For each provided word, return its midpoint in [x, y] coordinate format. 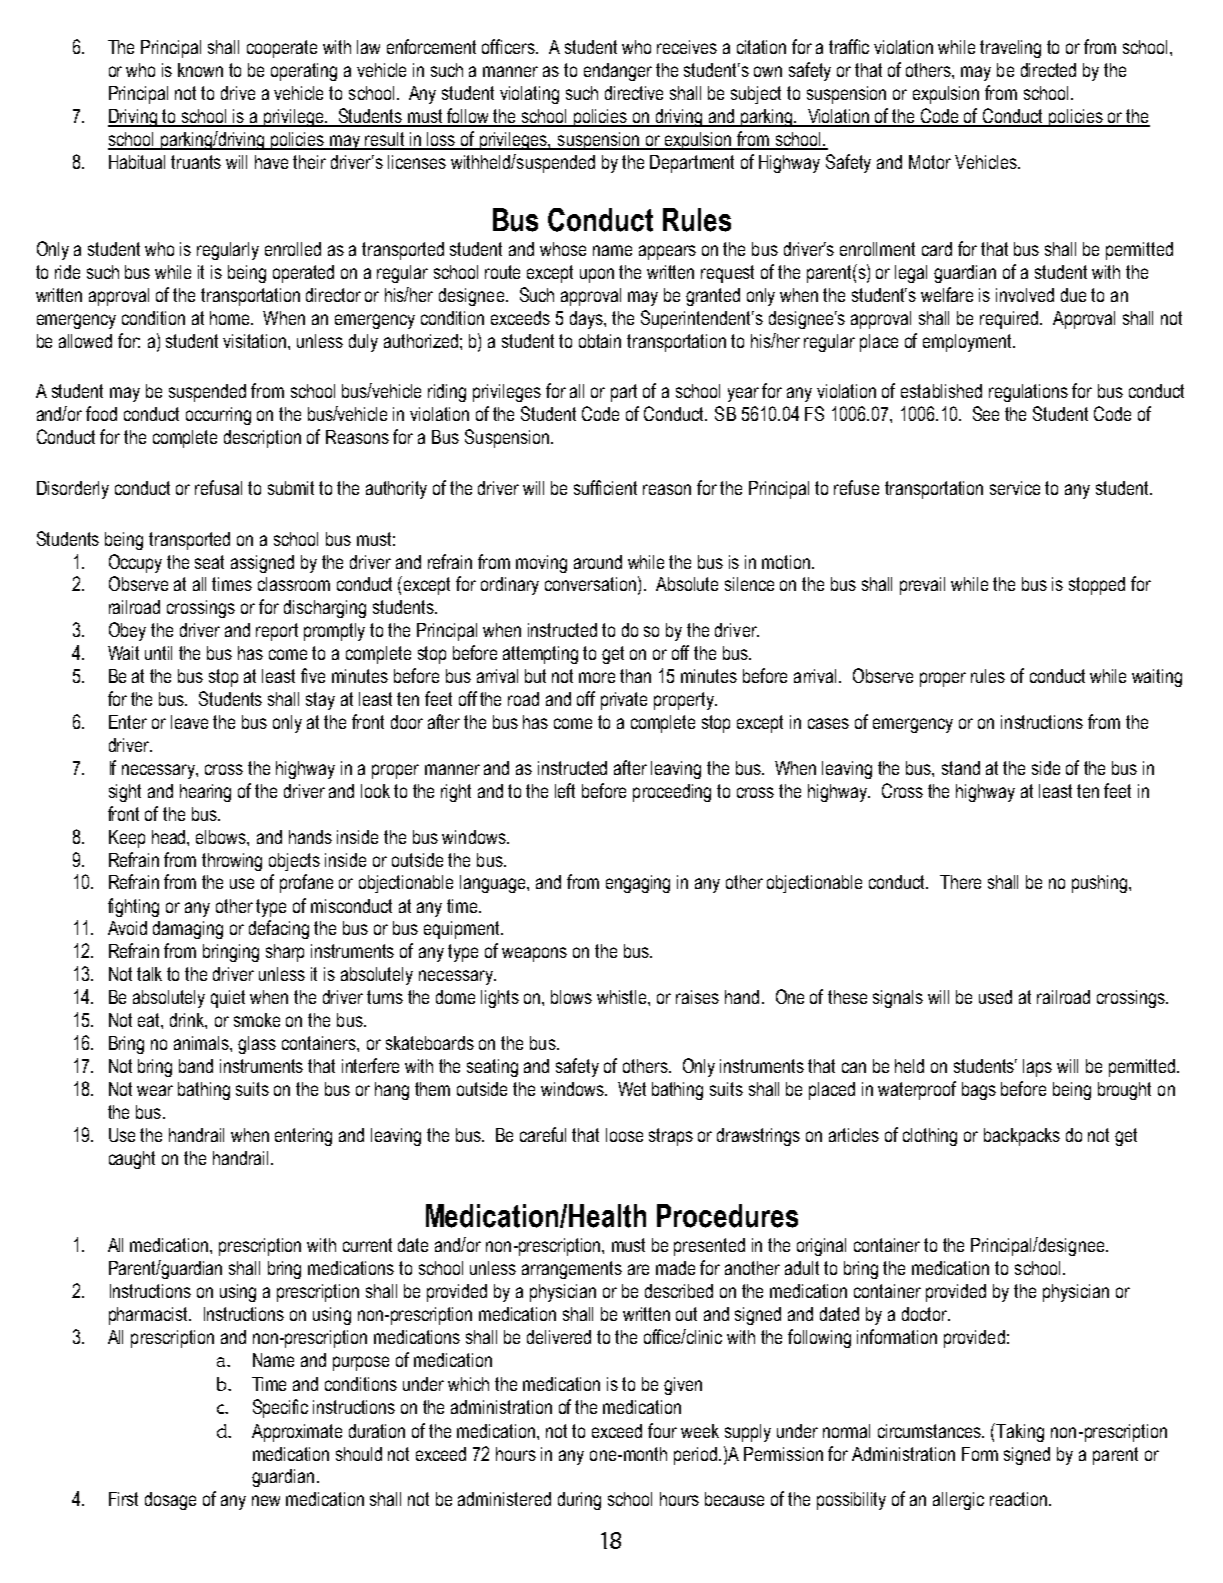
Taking [1020, 1433]
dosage [170, 1501]
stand [961, 768]
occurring [218, 416]
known [200, 70]
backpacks [1022, 1137]
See [986, 413]
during [579, 1501]
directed [1048, 70]
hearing [205, 793]
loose [624, 1135]
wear [155, 1090]
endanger [618, 72]
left [565, 790]
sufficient [605, 487]
